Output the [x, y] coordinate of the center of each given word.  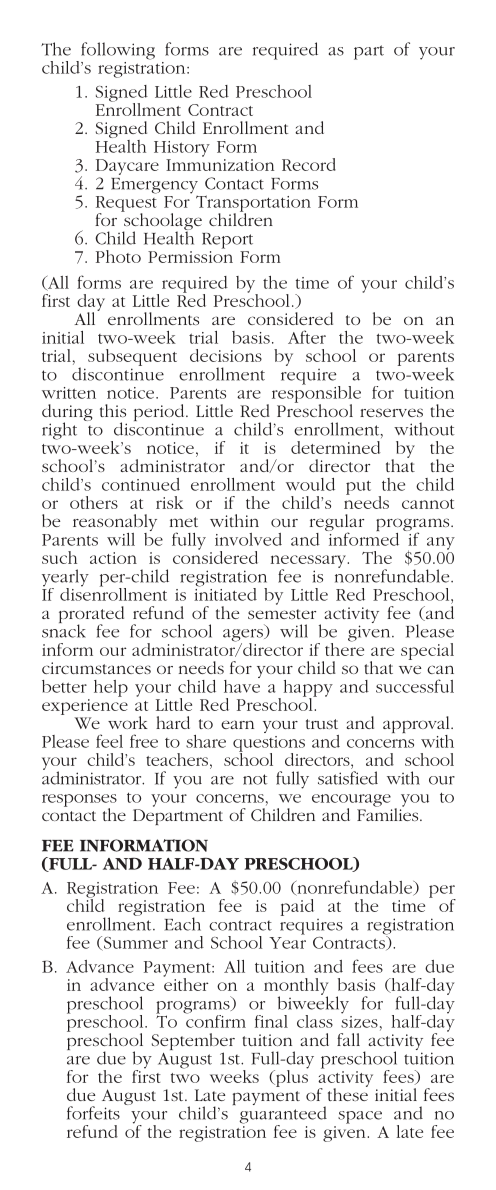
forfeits [93, 1113]
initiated [225, 593]
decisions [226, 355]
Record [309, 164]
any [441, 543]
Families [389, 813]
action [113, 558]
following [118, 51]
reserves [391, 412]
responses [79, 801]
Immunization [220, 165]
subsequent [132, 357]
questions [269, 745]
